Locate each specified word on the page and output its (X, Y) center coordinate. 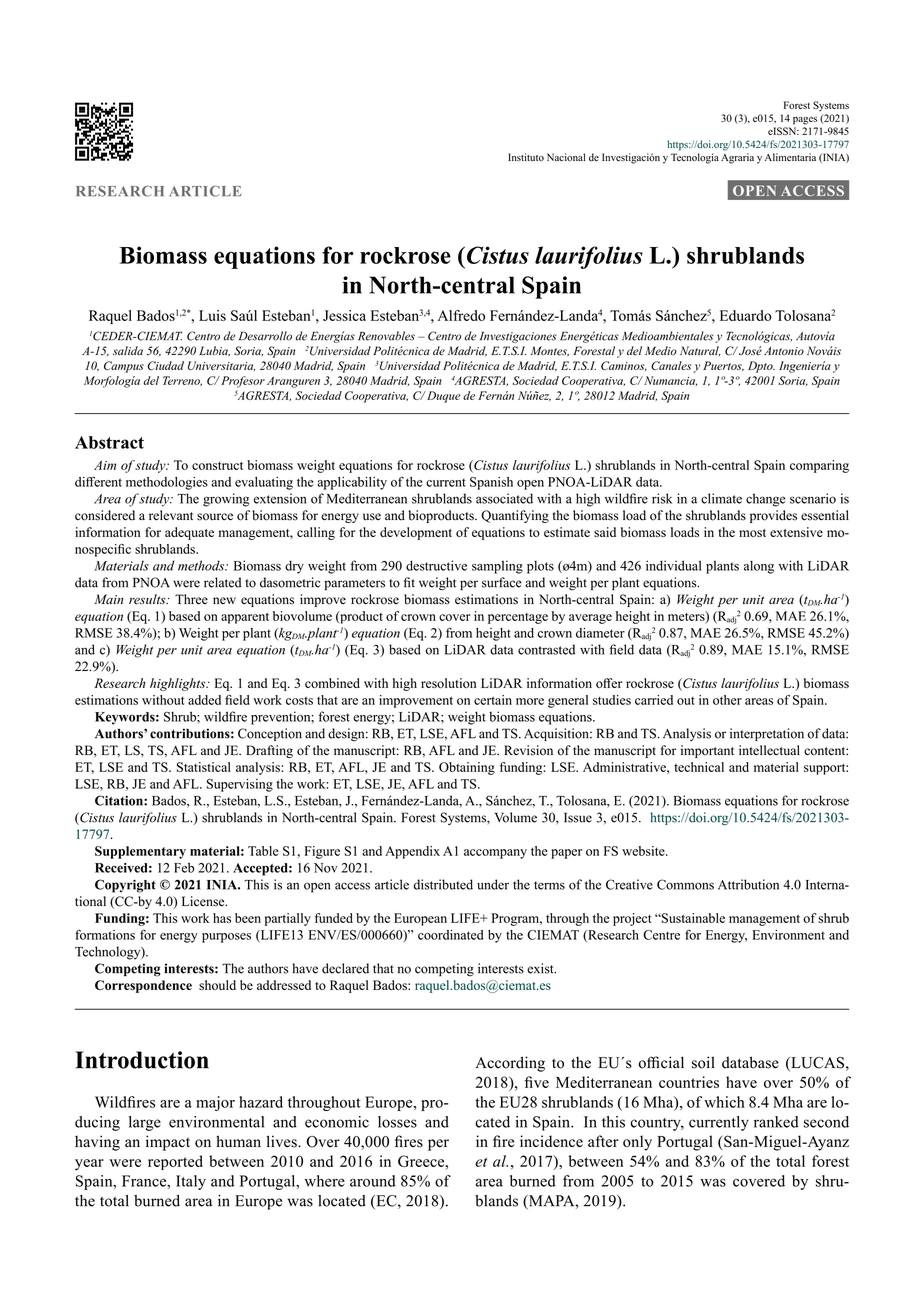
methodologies (167, 483)
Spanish (491, 483)
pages (805, 121)
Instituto (526, 157)
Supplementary (140, 852)
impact (168, 1143)
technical (699, 767)
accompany (495, 854)
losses (397, 1122)
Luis (212, 315)
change (766, 500)
